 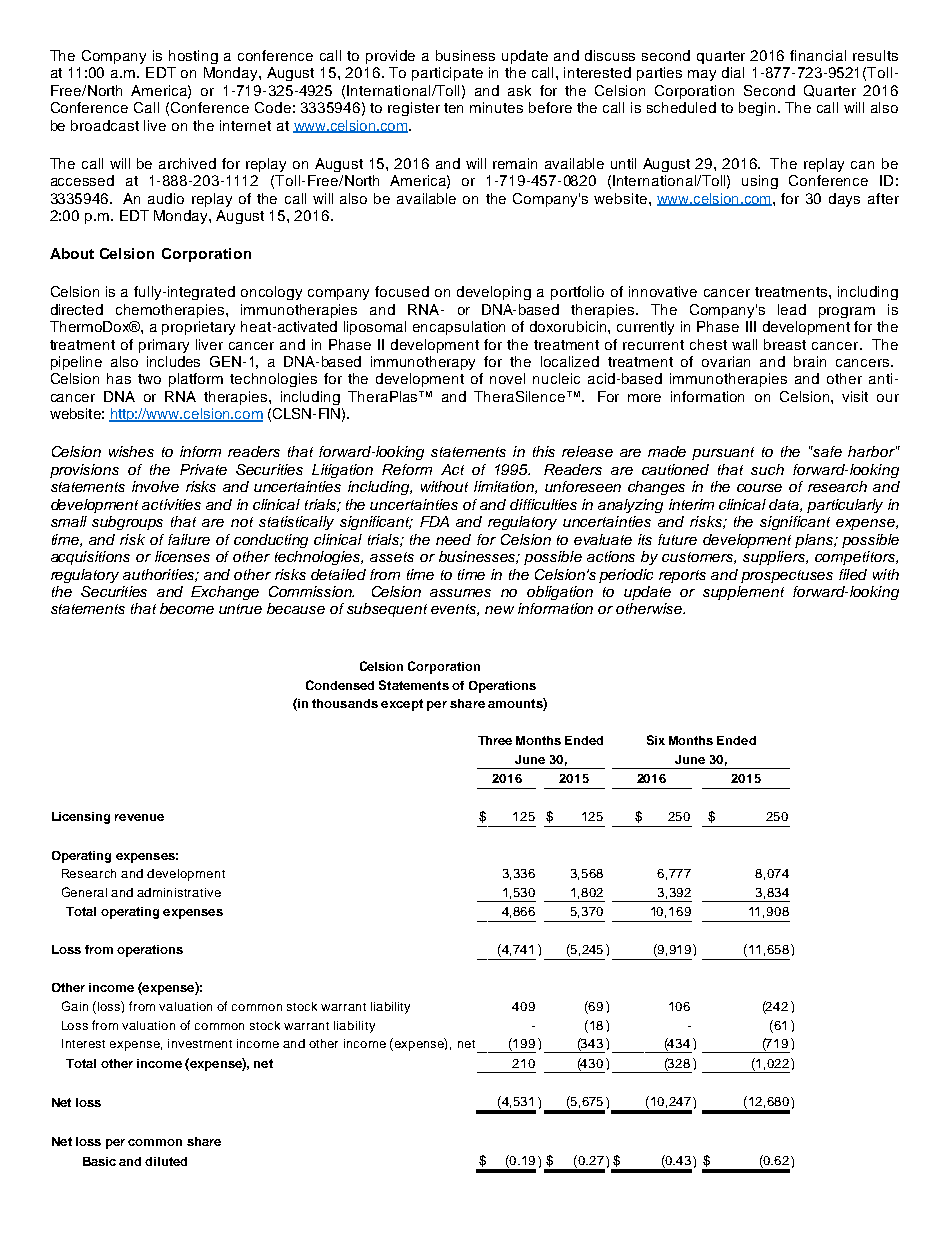 What do you see at coordinates (200, 1043) in the screenshot?
I see `investment` at bounding box center [200, 1043].
